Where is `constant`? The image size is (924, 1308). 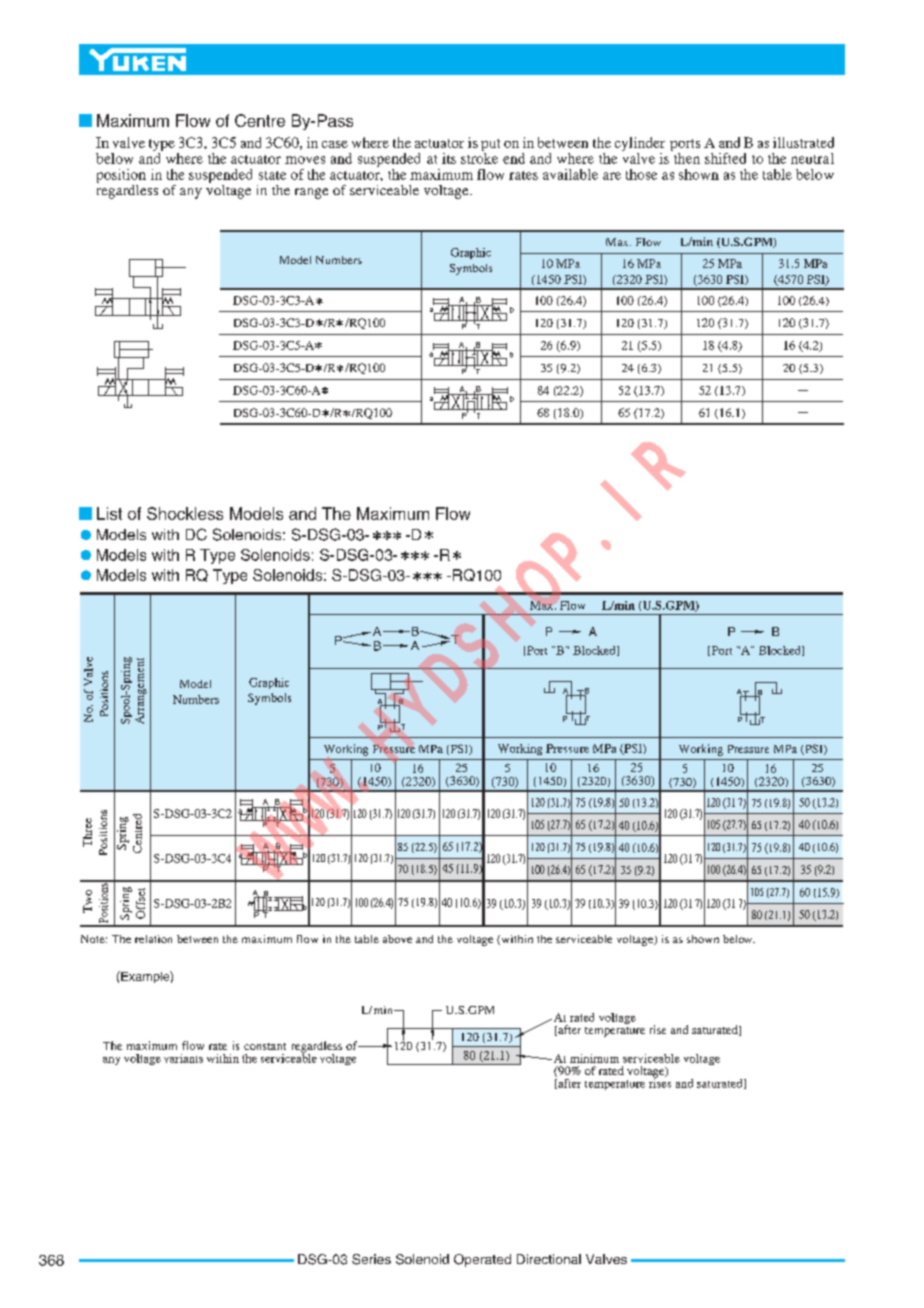
constant is located at coordinates (265, 1046).
